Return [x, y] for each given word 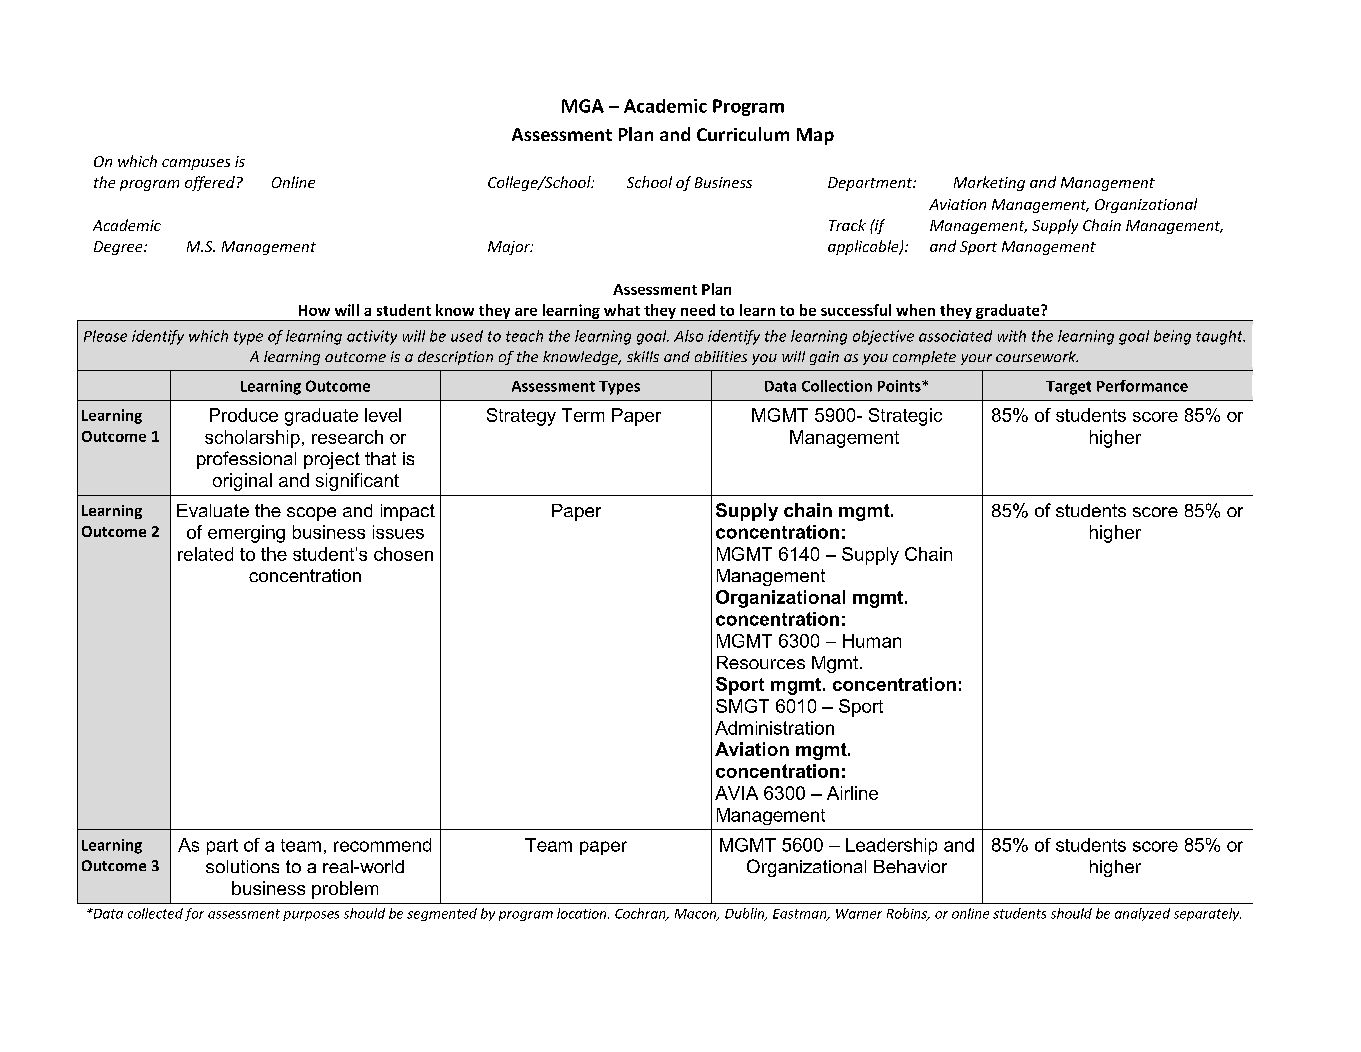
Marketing [989, 183]
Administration [774, 728]
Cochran [641, 914]
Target [1068, 388]
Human [872, 641]
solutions [242, 866]
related [205, 554]
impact [408, 512]
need [698, 310]
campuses [196, 164]
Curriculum [743, 134]
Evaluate [213, 510]
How [314, 310]
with [1012, 336]
